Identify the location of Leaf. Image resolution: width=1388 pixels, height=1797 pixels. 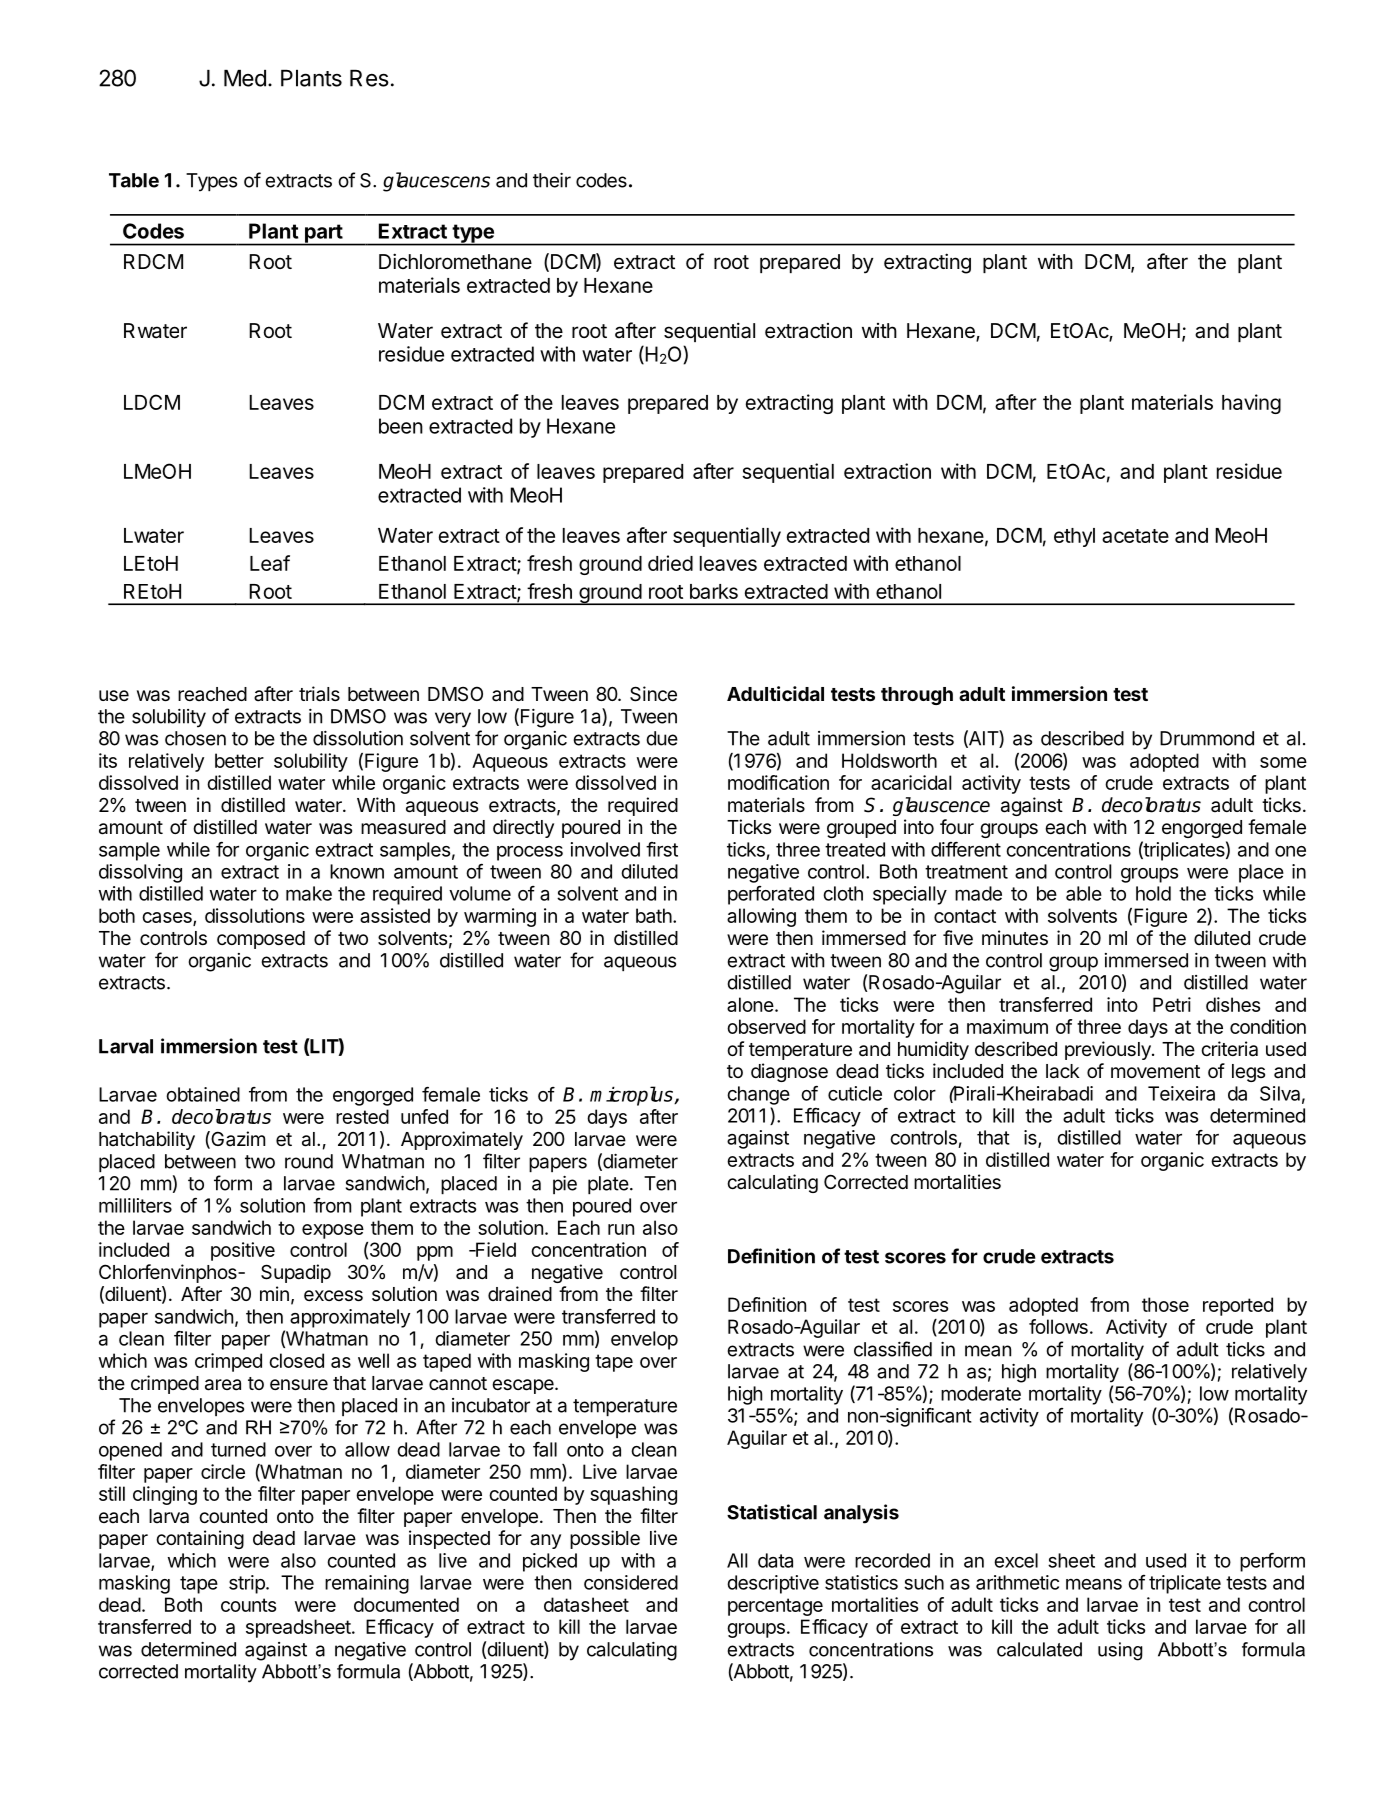
(270, 563).
